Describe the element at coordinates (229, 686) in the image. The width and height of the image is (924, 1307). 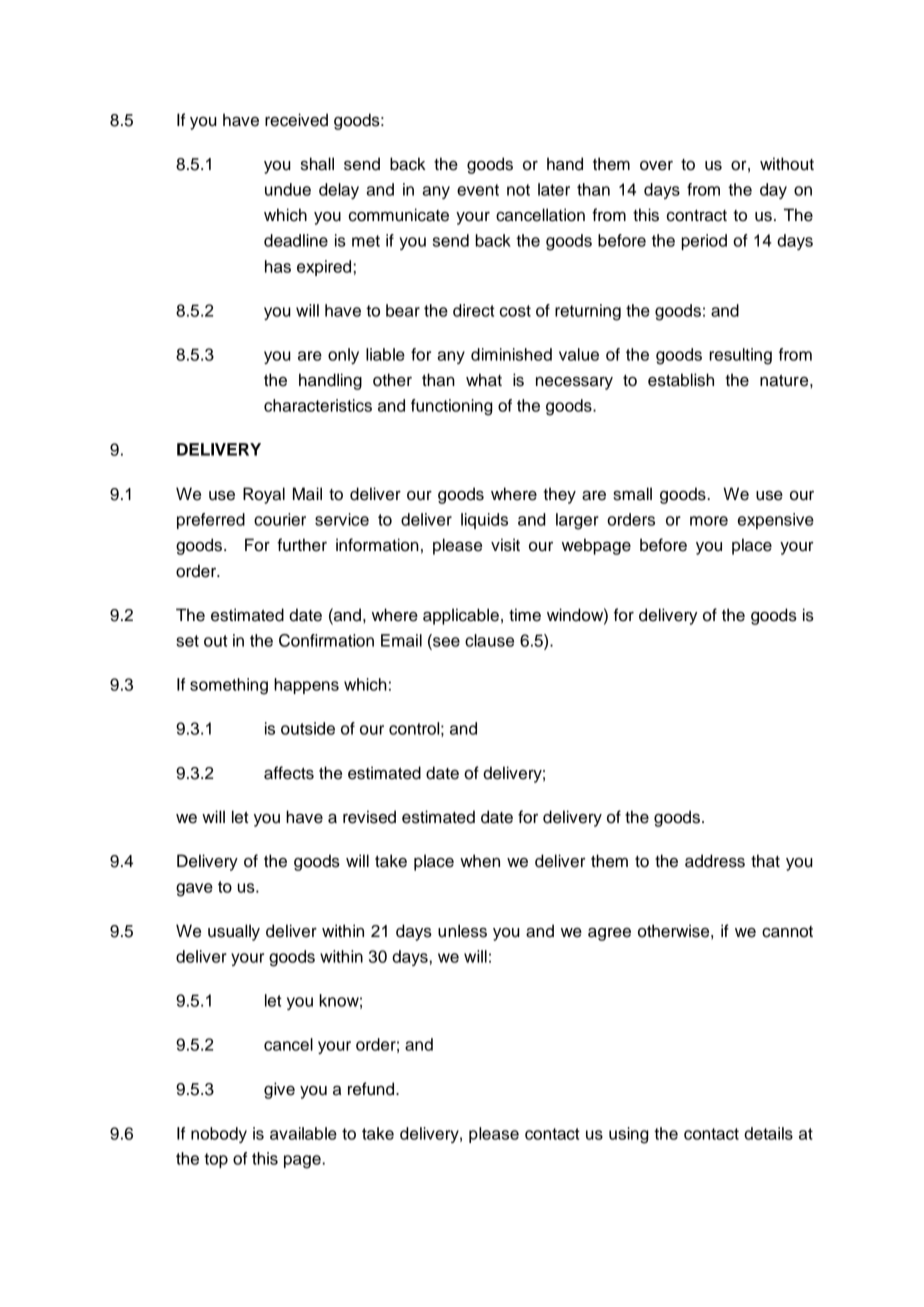
I see `something` at that location.
